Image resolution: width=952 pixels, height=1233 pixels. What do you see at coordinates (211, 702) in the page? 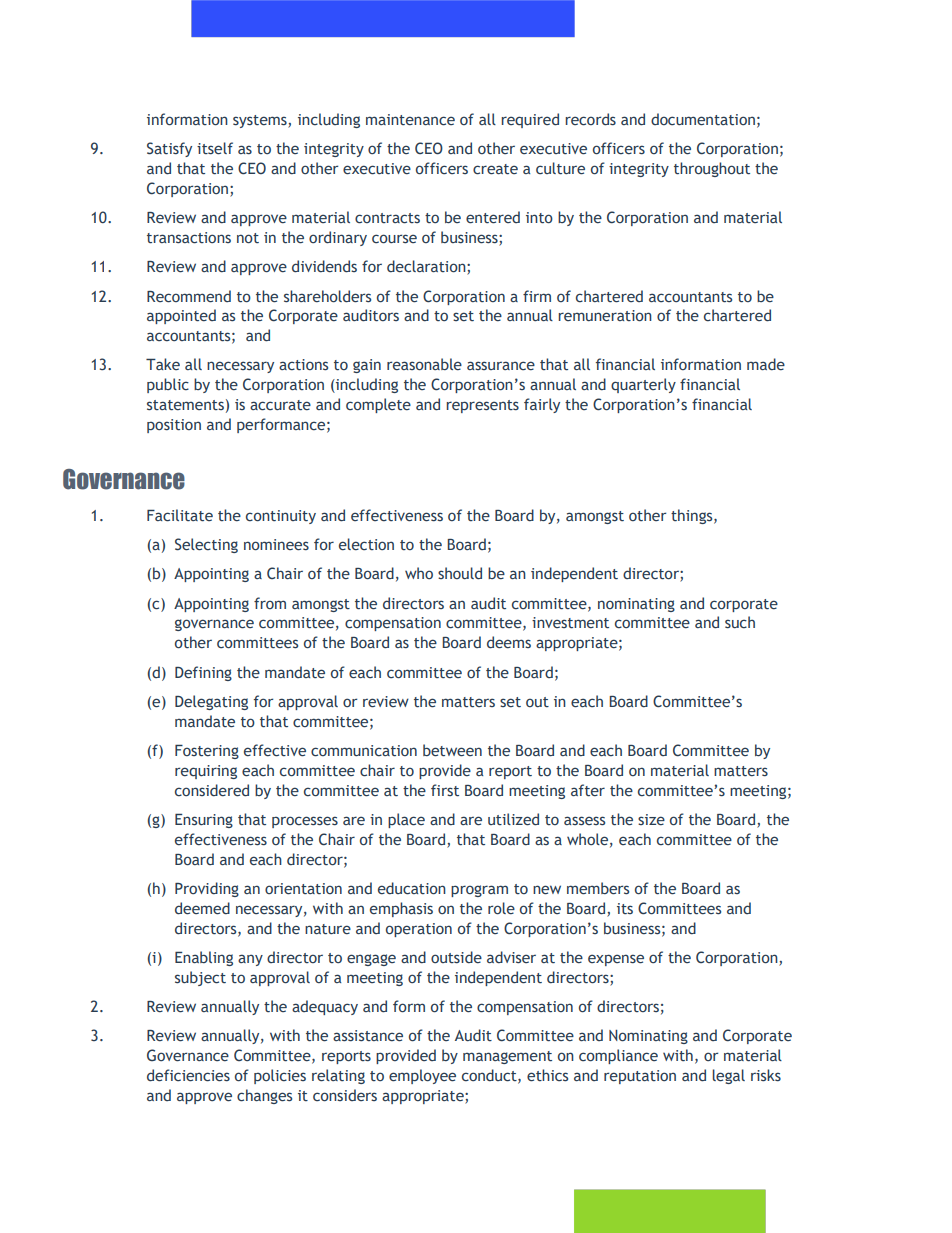
I see `Delegating` at bounding box center [211, 702].
